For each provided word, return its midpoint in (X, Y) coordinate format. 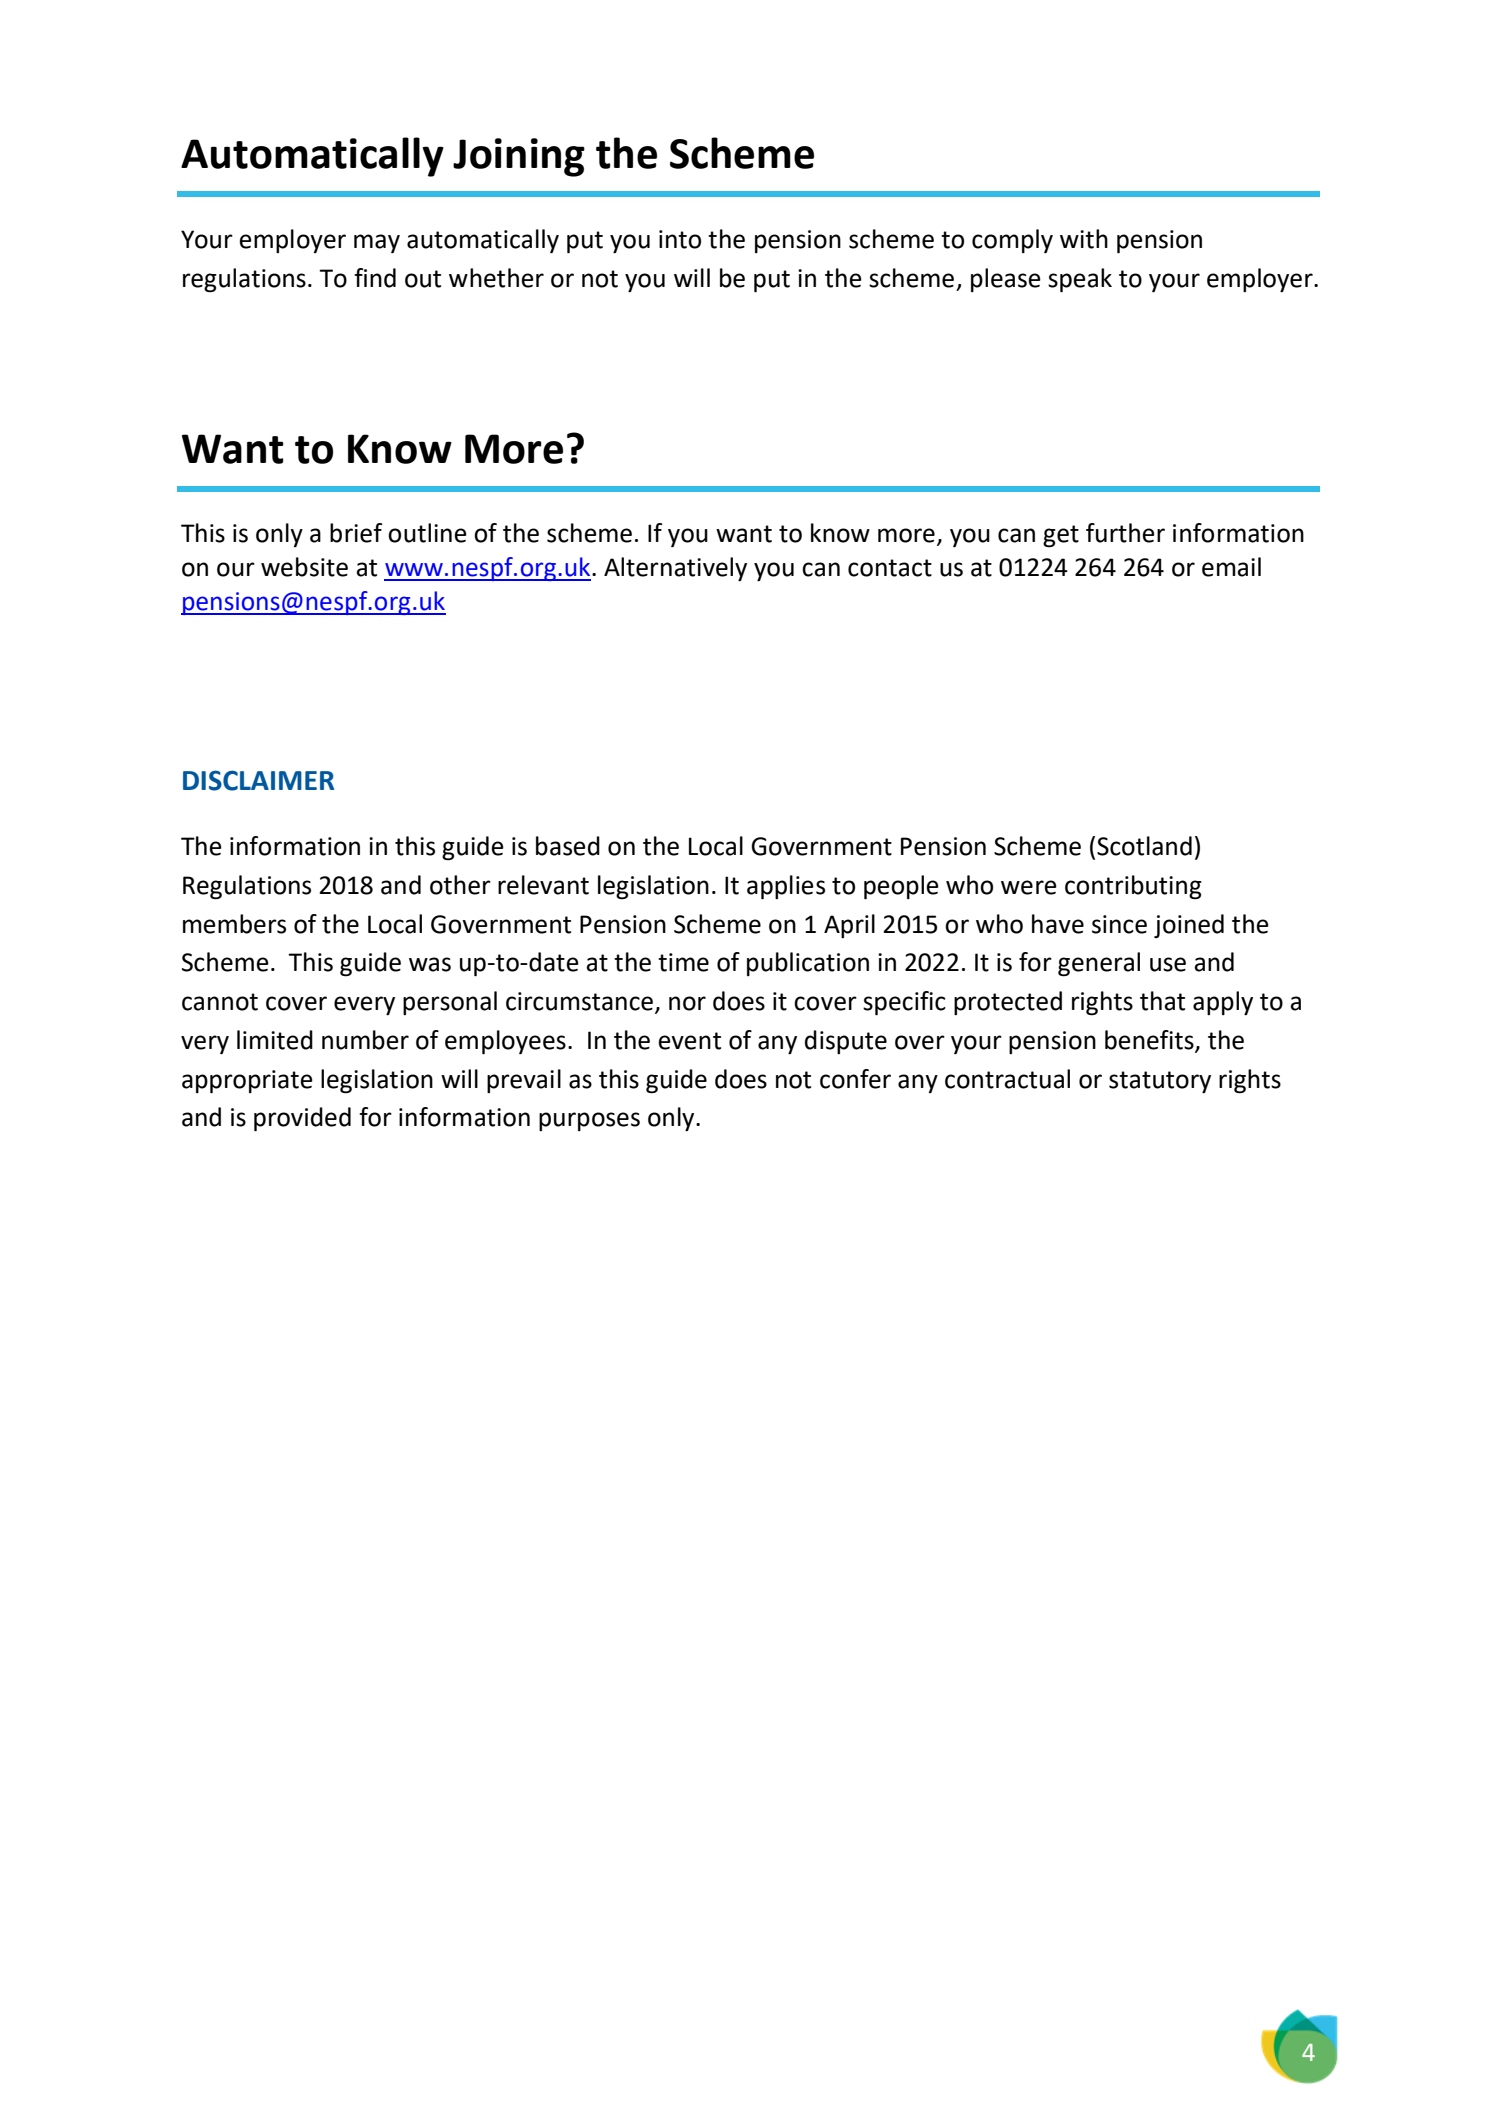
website (304, 567)
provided (302, 1119)
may (377, 243)
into (680, 239)
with (1084, 239)
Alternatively (675, 569)
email (1231, 567)
